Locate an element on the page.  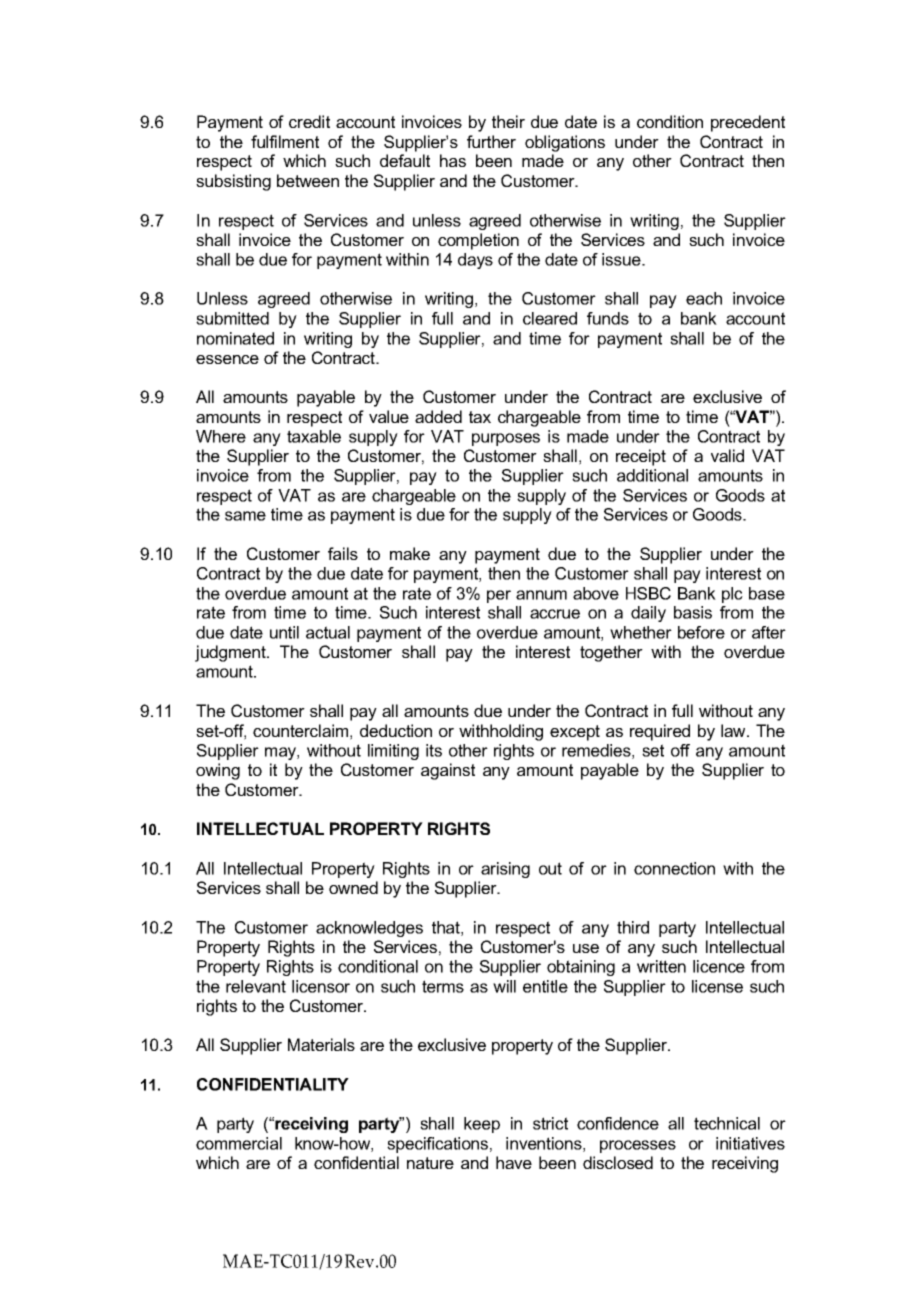
keep is located at coordinates (482, 1125).
